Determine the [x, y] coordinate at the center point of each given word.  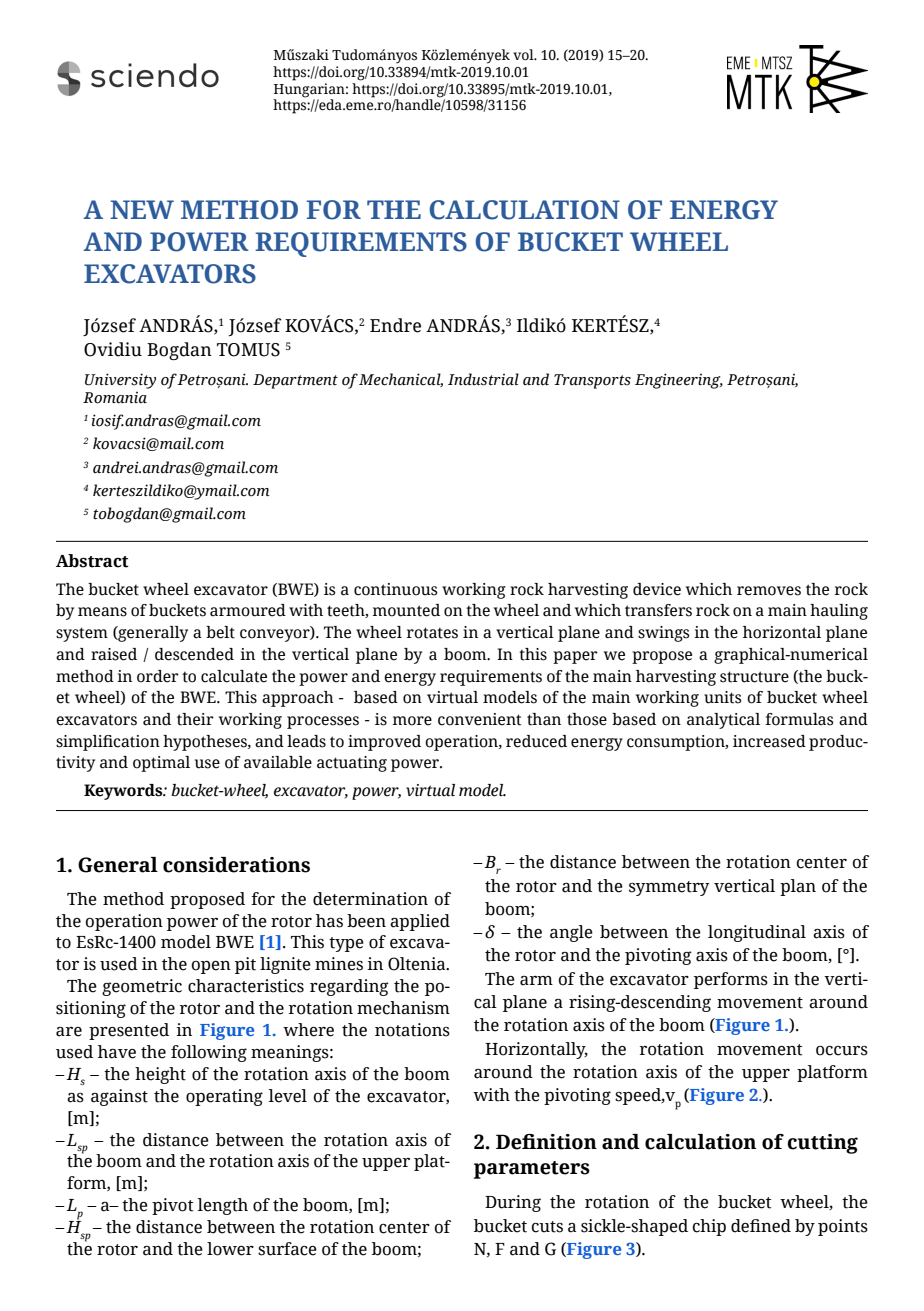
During [513, 1203]
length [223, 1206]
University [120, 381]
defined [761, 1226]
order [158, 676]
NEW [142, 209]
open [211, 967]
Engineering [679, 381]
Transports [592, 381]
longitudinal [757, 933]
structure [754, 677]
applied [420, 922]
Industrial [483, 379]
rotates [432, 633]
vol [524, 55]
